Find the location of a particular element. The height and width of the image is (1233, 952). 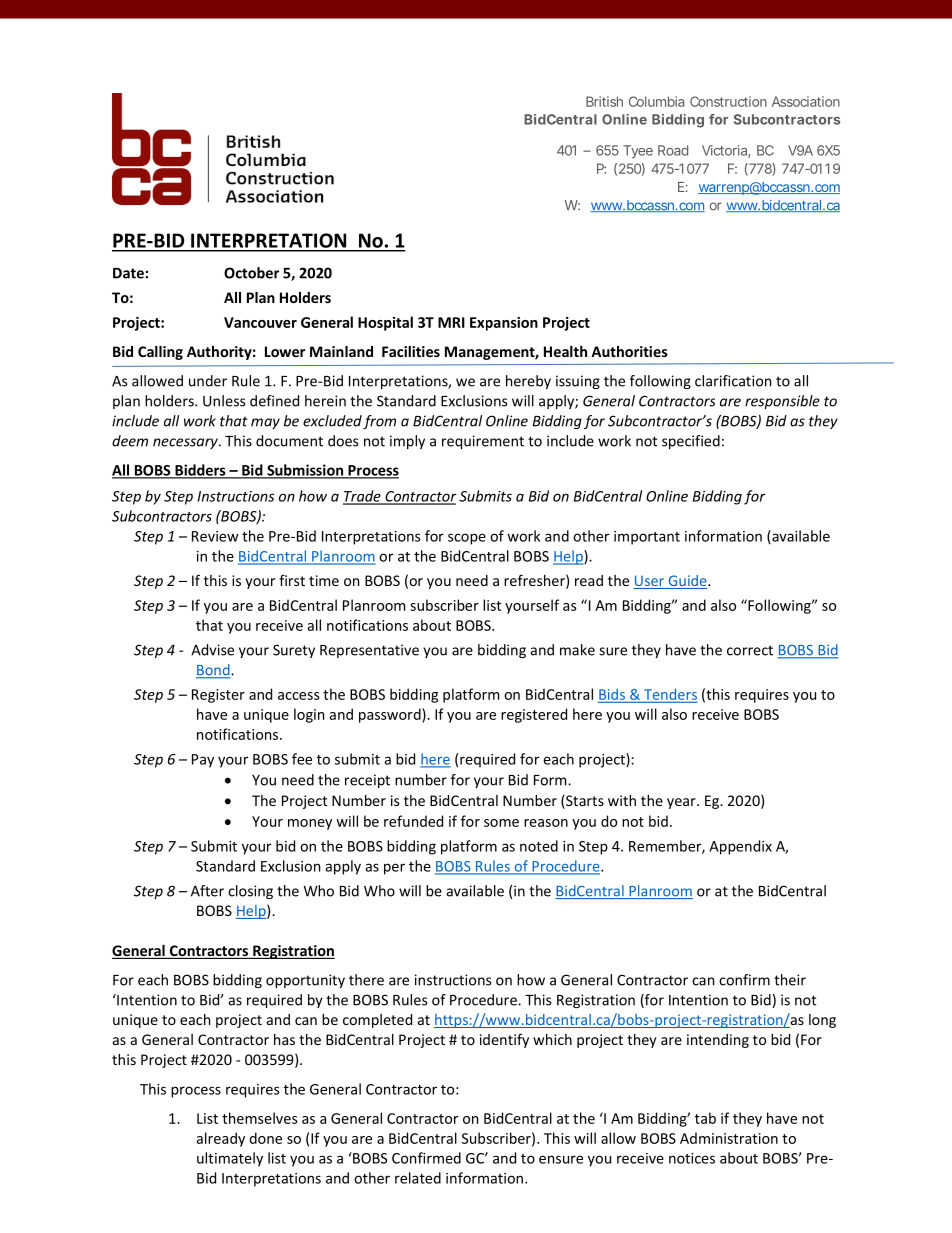

October is located at coordinates (251, 273).
